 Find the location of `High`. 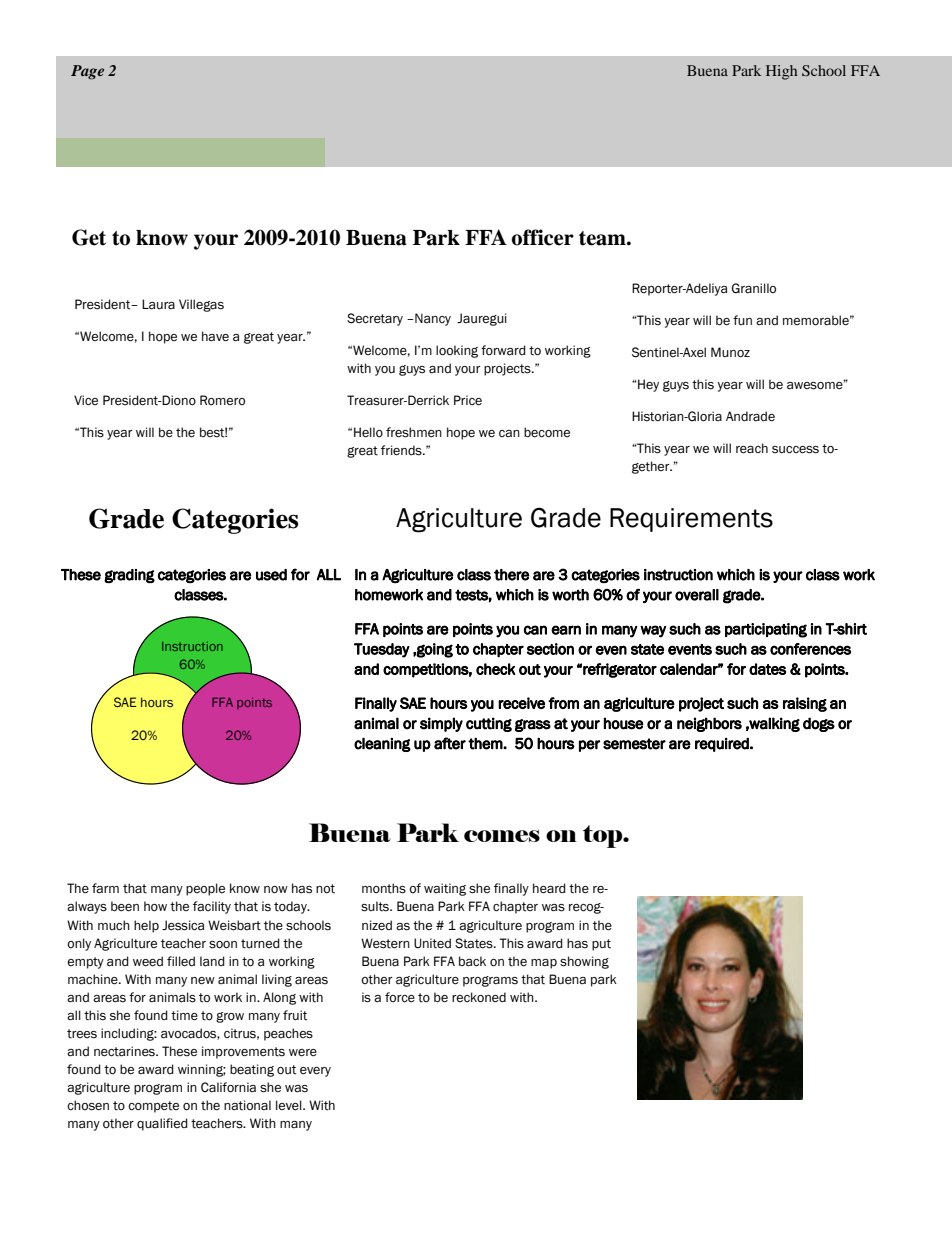

High is located at coordinates (781, 72).
